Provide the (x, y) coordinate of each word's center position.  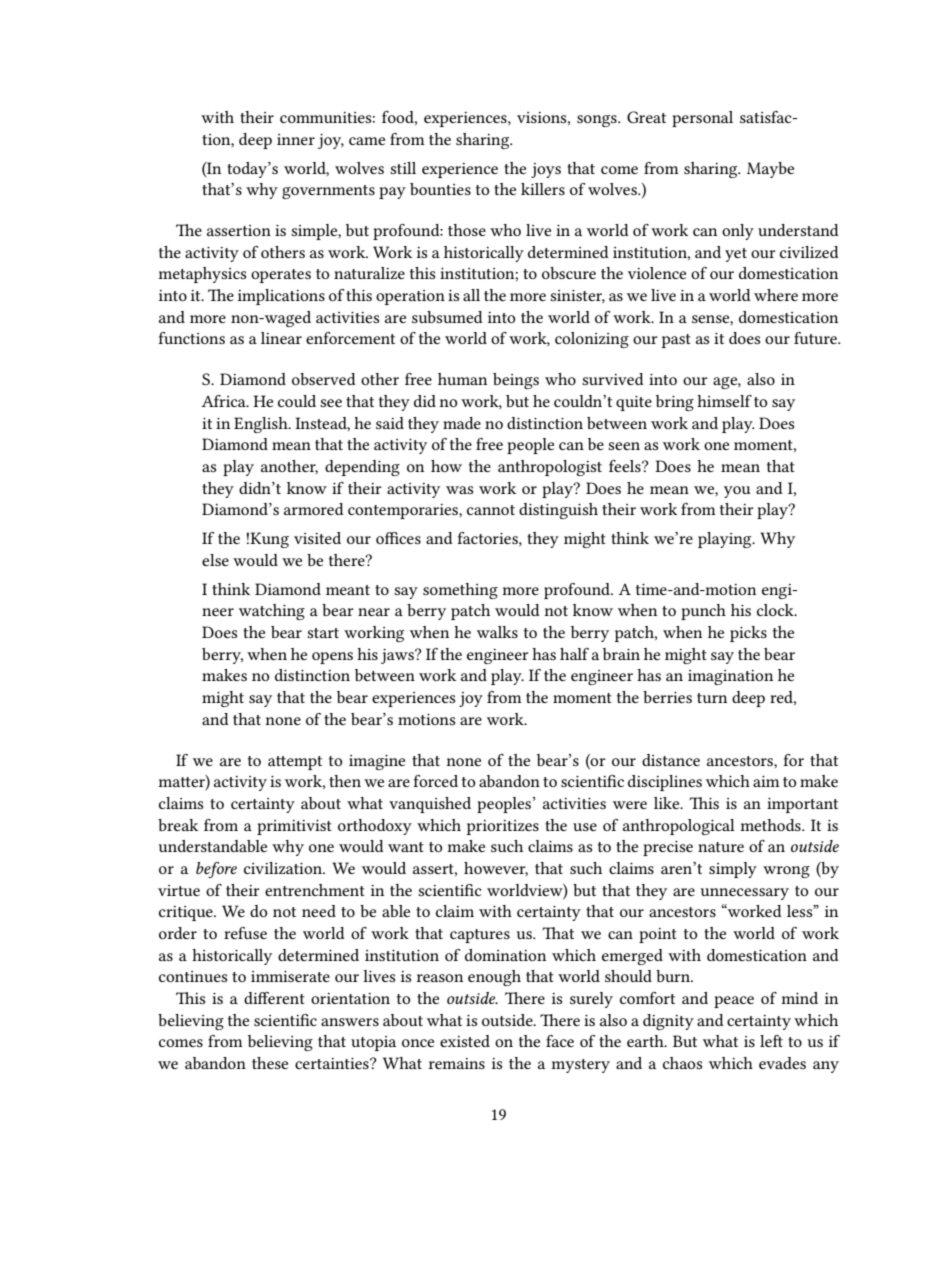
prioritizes (503, 827)
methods (771, 825)
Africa (224, 401)
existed (465, 1041)
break (178, 825)
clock (776, 610)
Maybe (770, 170)
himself (724, 401)
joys (546, 170)
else (215, 560)
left (771, 1041)
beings (516, 381)
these (270, 1063)
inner (296, 139)
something (460, 591)
